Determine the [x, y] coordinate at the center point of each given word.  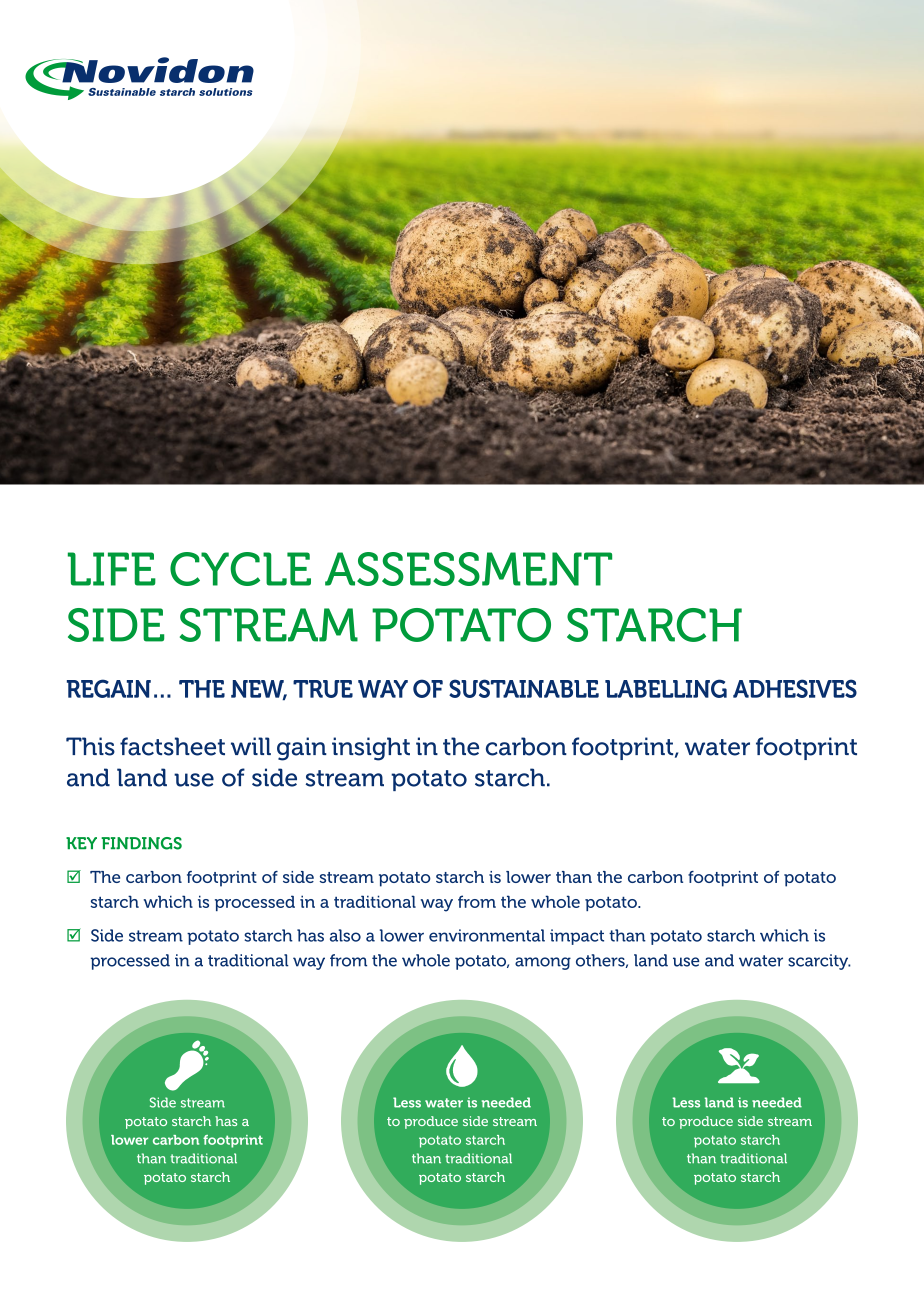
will [251, 746]
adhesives [795, 688]
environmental [487, 935]
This [90, 746]
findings [141, 843]
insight [371, 749]
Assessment [468, 569]
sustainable [524, 688]
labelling [666, 688]
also [345, 935]
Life [112, 569]
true [323, 689]
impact [577, 937]
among [543, 963]
